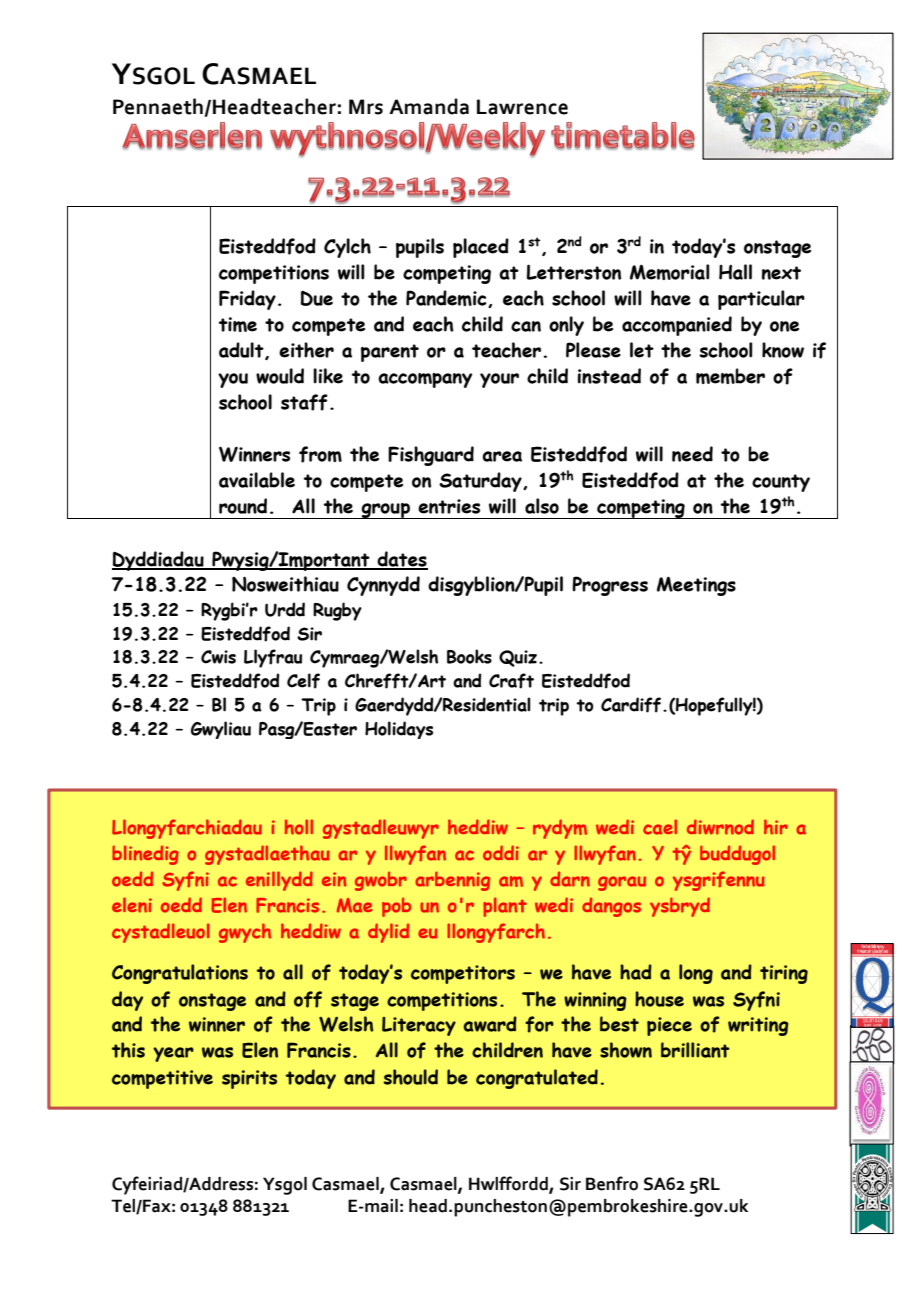 The image size is (924, 1308). What do you see at coordinates (425, 380) in the document?
I see `accompany` at bounding box center [425, 380].
